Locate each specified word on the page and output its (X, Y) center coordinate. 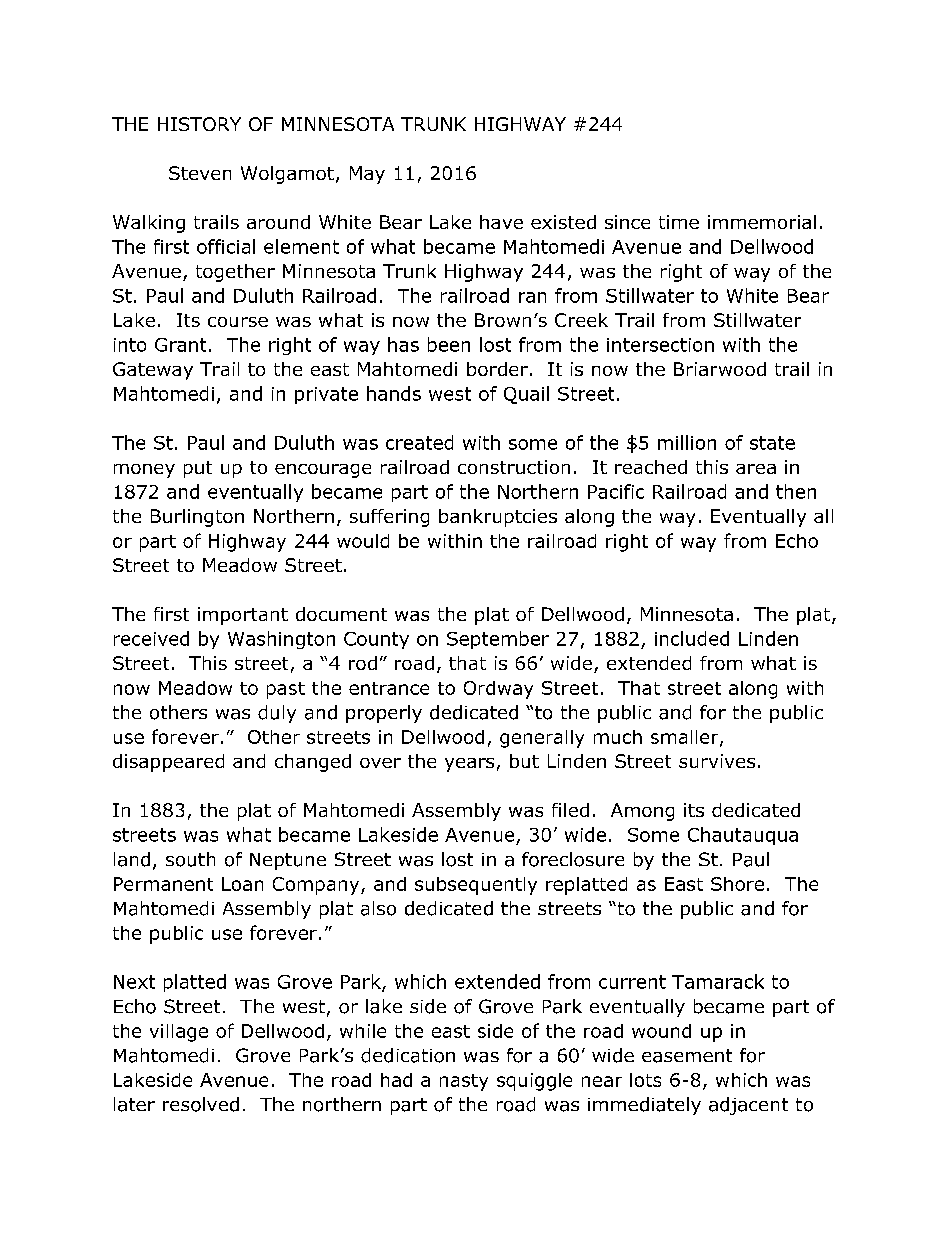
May (367, 175)
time (679, 222)
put (198, 469)
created (419, 442)
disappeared (168, 763)
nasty (464, 1082)
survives (717, 761)
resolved (201, 1104)
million (687, 442)
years (469, 765)
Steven (200, 173)
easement (687, 1056)
